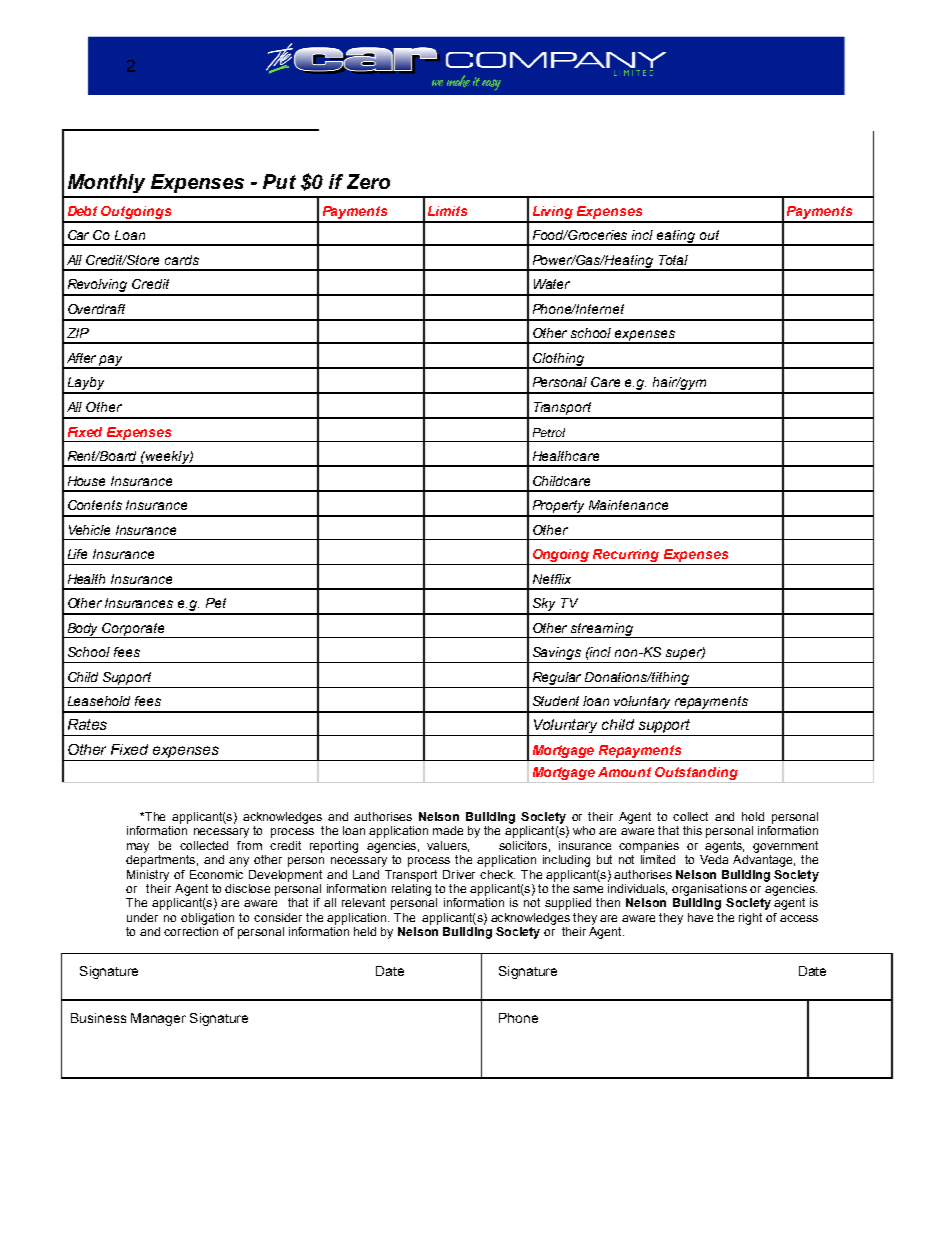  Describe the element at coordinates (158, 1019) in the screenshot. I see `Manager` at that location.
